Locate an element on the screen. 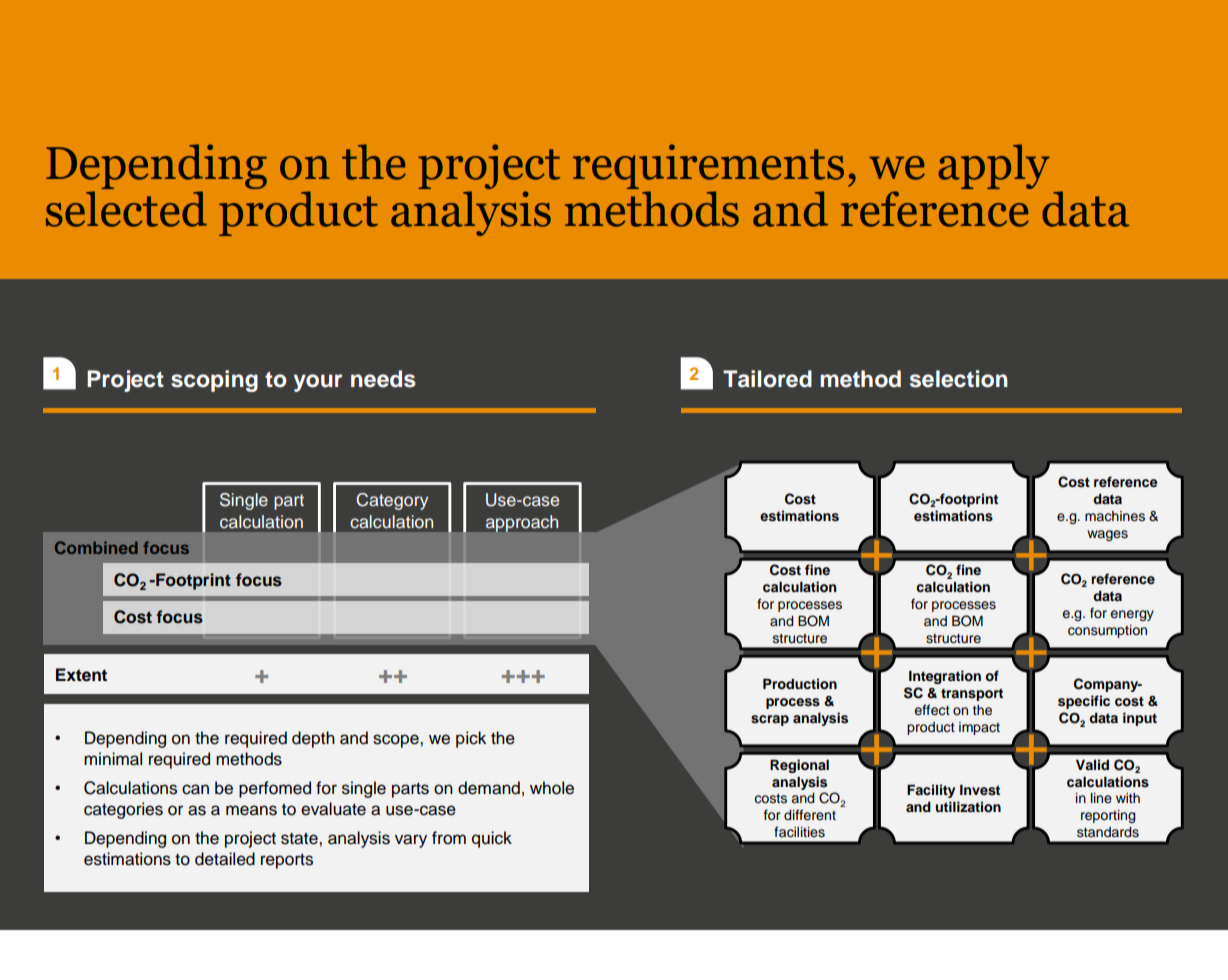 The image size is (1228, 980). consumption is located at coordinates (1107, 631).
